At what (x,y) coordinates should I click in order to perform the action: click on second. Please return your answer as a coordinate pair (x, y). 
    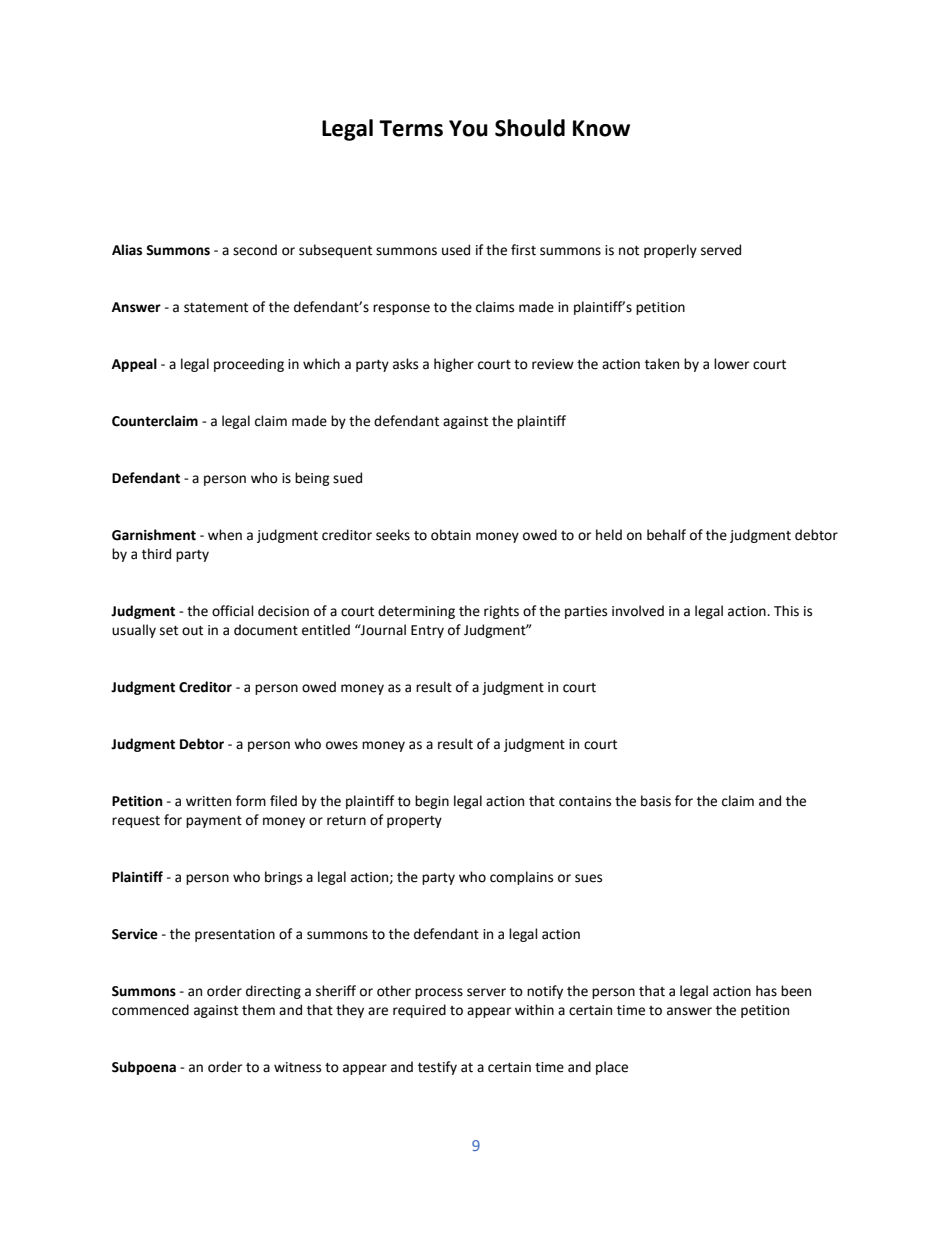
    Looking at the image, I should click on (255, 250).
